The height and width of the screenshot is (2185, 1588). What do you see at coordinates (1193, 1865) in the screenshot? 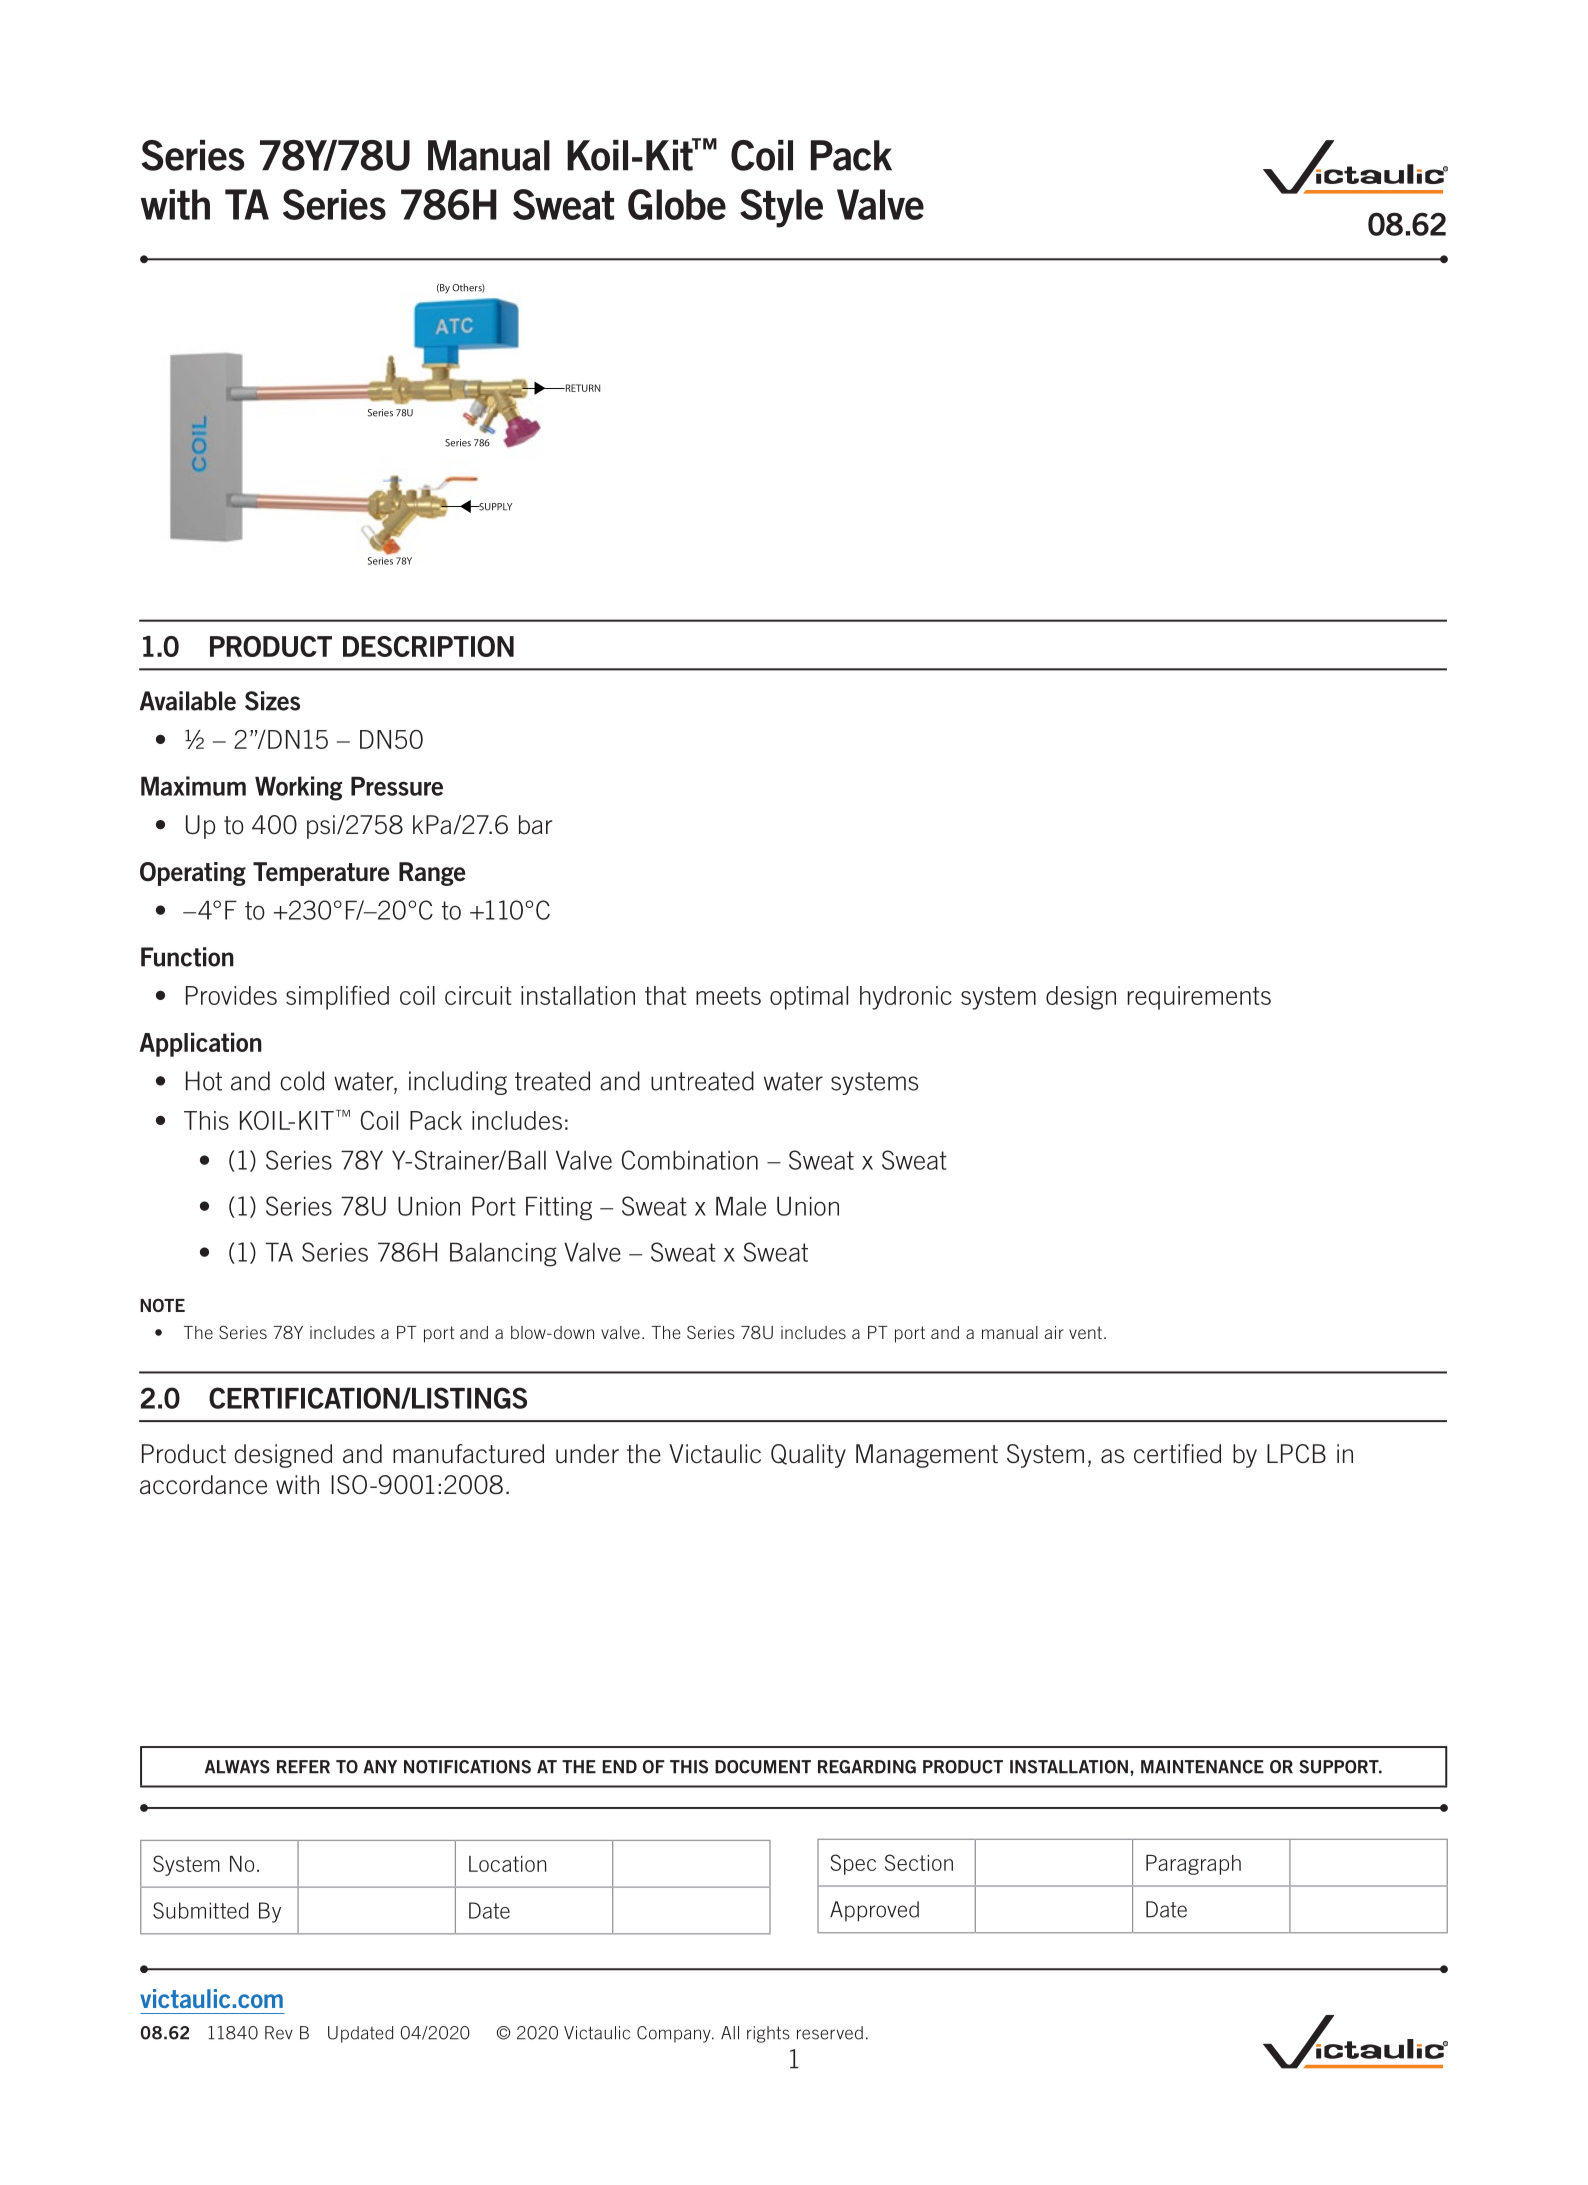
I see `Paragraph` at bounding box center [1193, 1865].
